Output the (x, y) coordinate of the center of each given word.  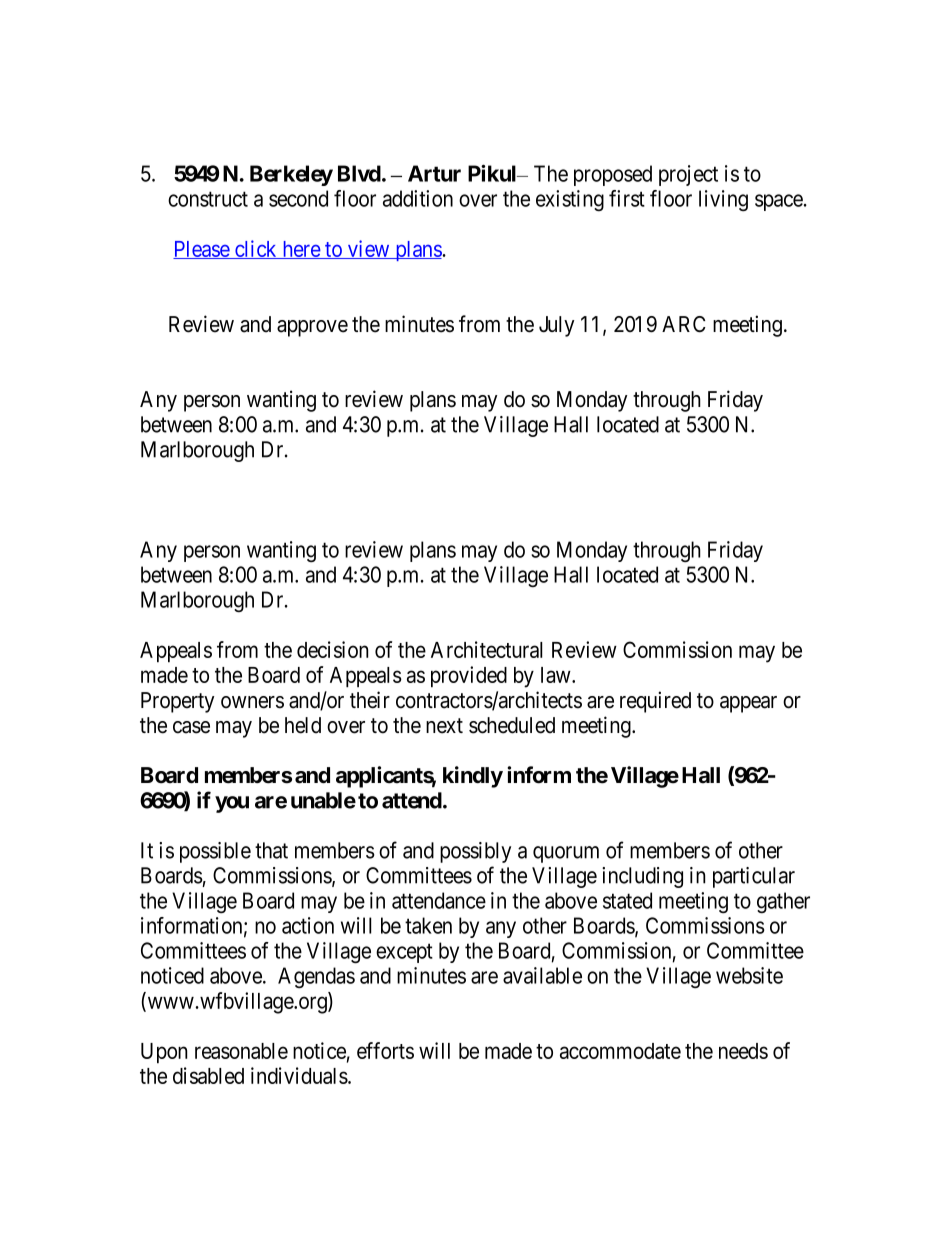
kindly (473, 777)
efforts (385, 1050)
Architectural (487, 649)
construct (208, 199)
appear (748, 704)
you (232, 804)
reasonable (241, 1051)
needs (743, 1051)
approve (312, 328)
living (723, 200)
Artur (434, 173)
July (556, 326)
